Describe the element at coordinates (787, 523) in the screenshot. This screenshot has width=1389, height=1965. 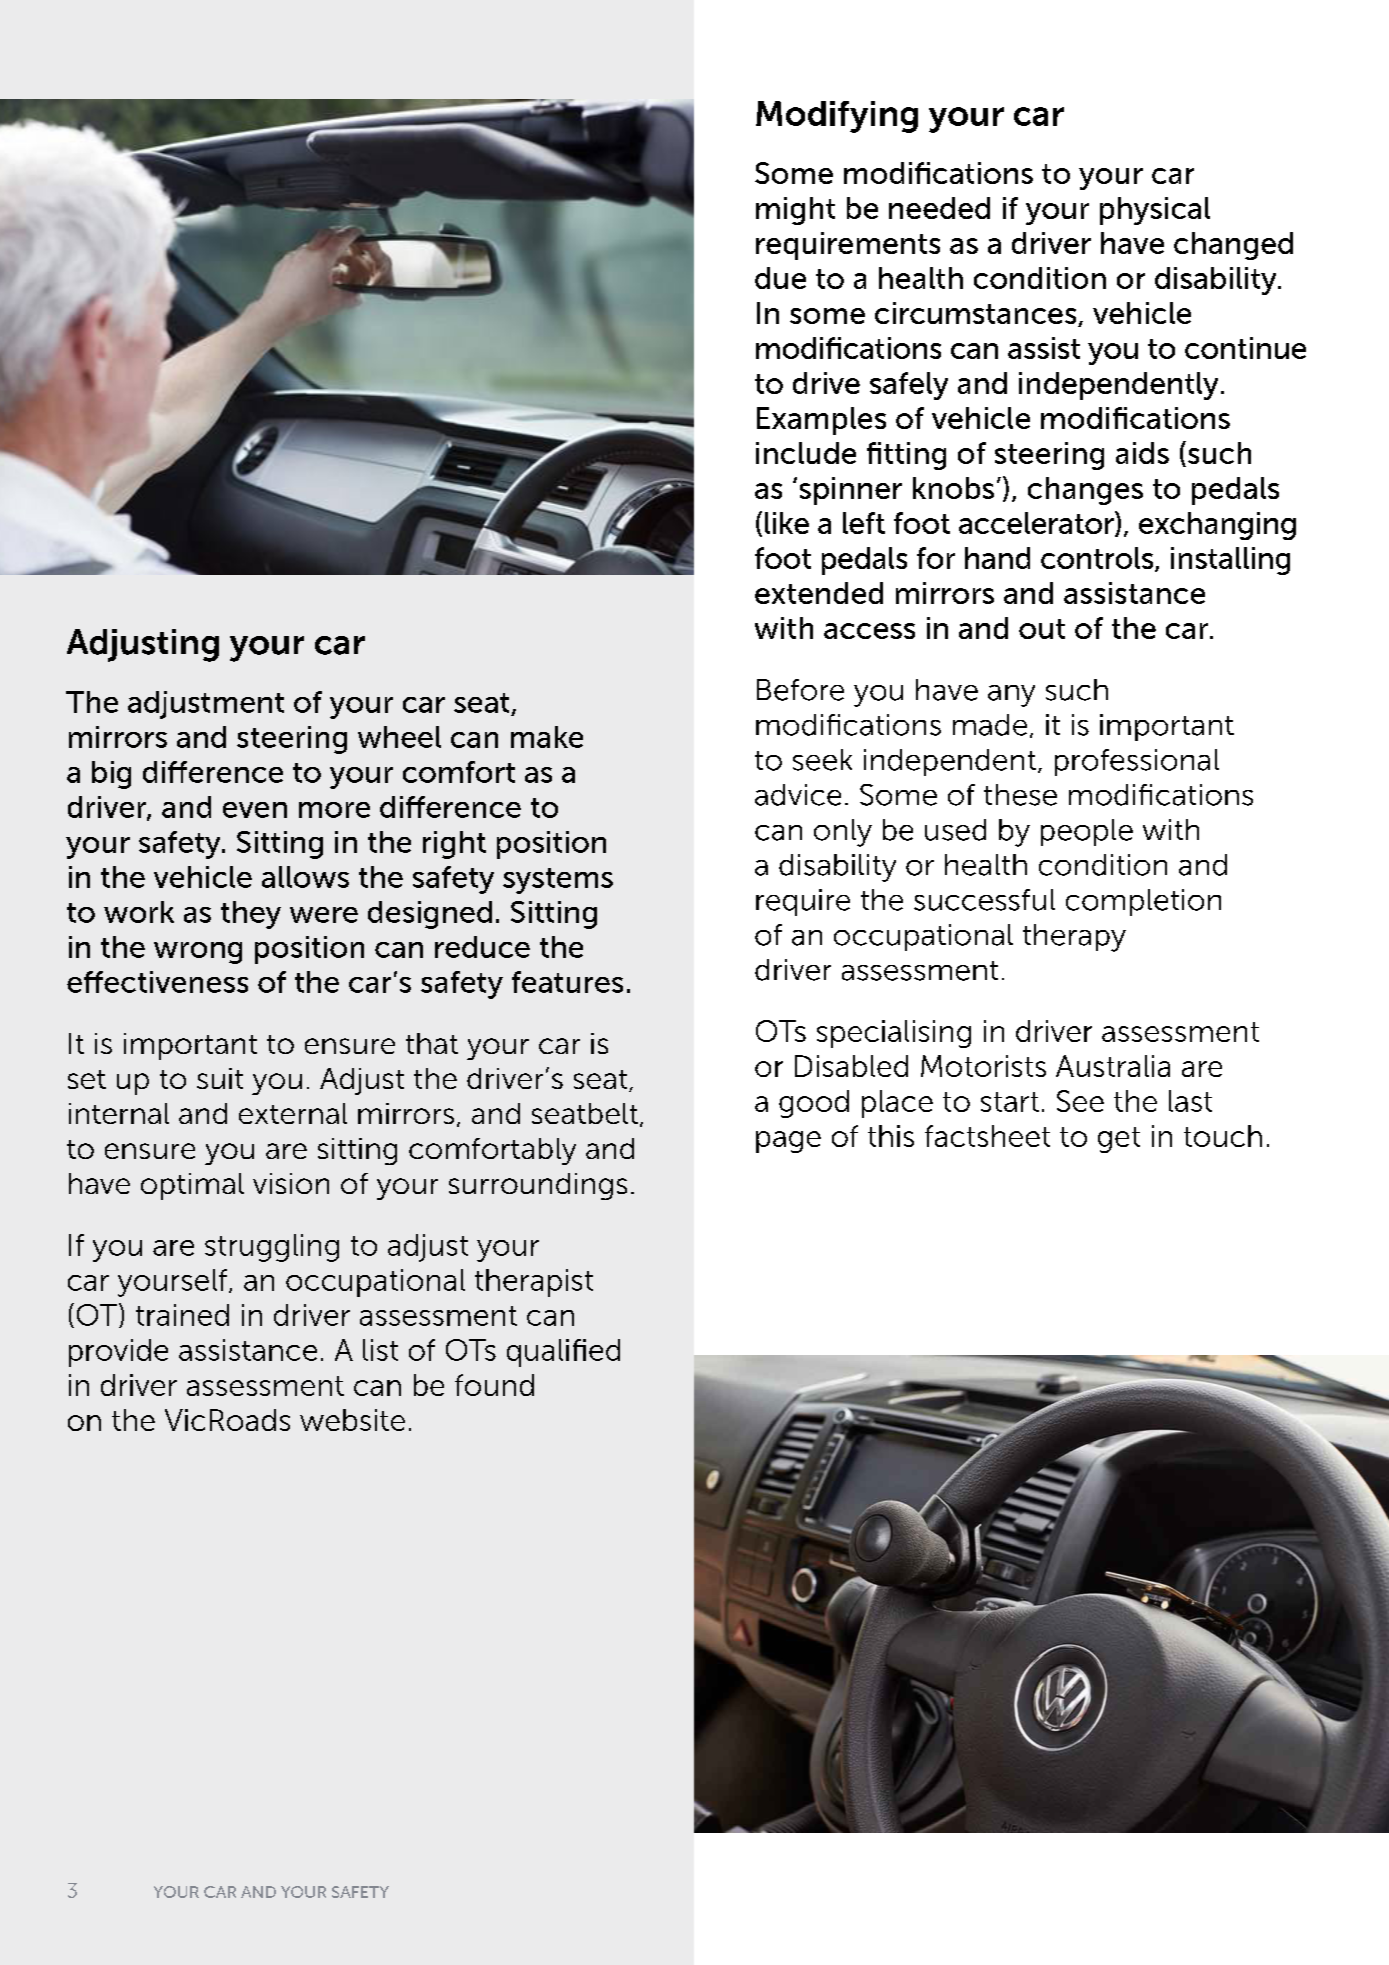
I see `like` at that location.
